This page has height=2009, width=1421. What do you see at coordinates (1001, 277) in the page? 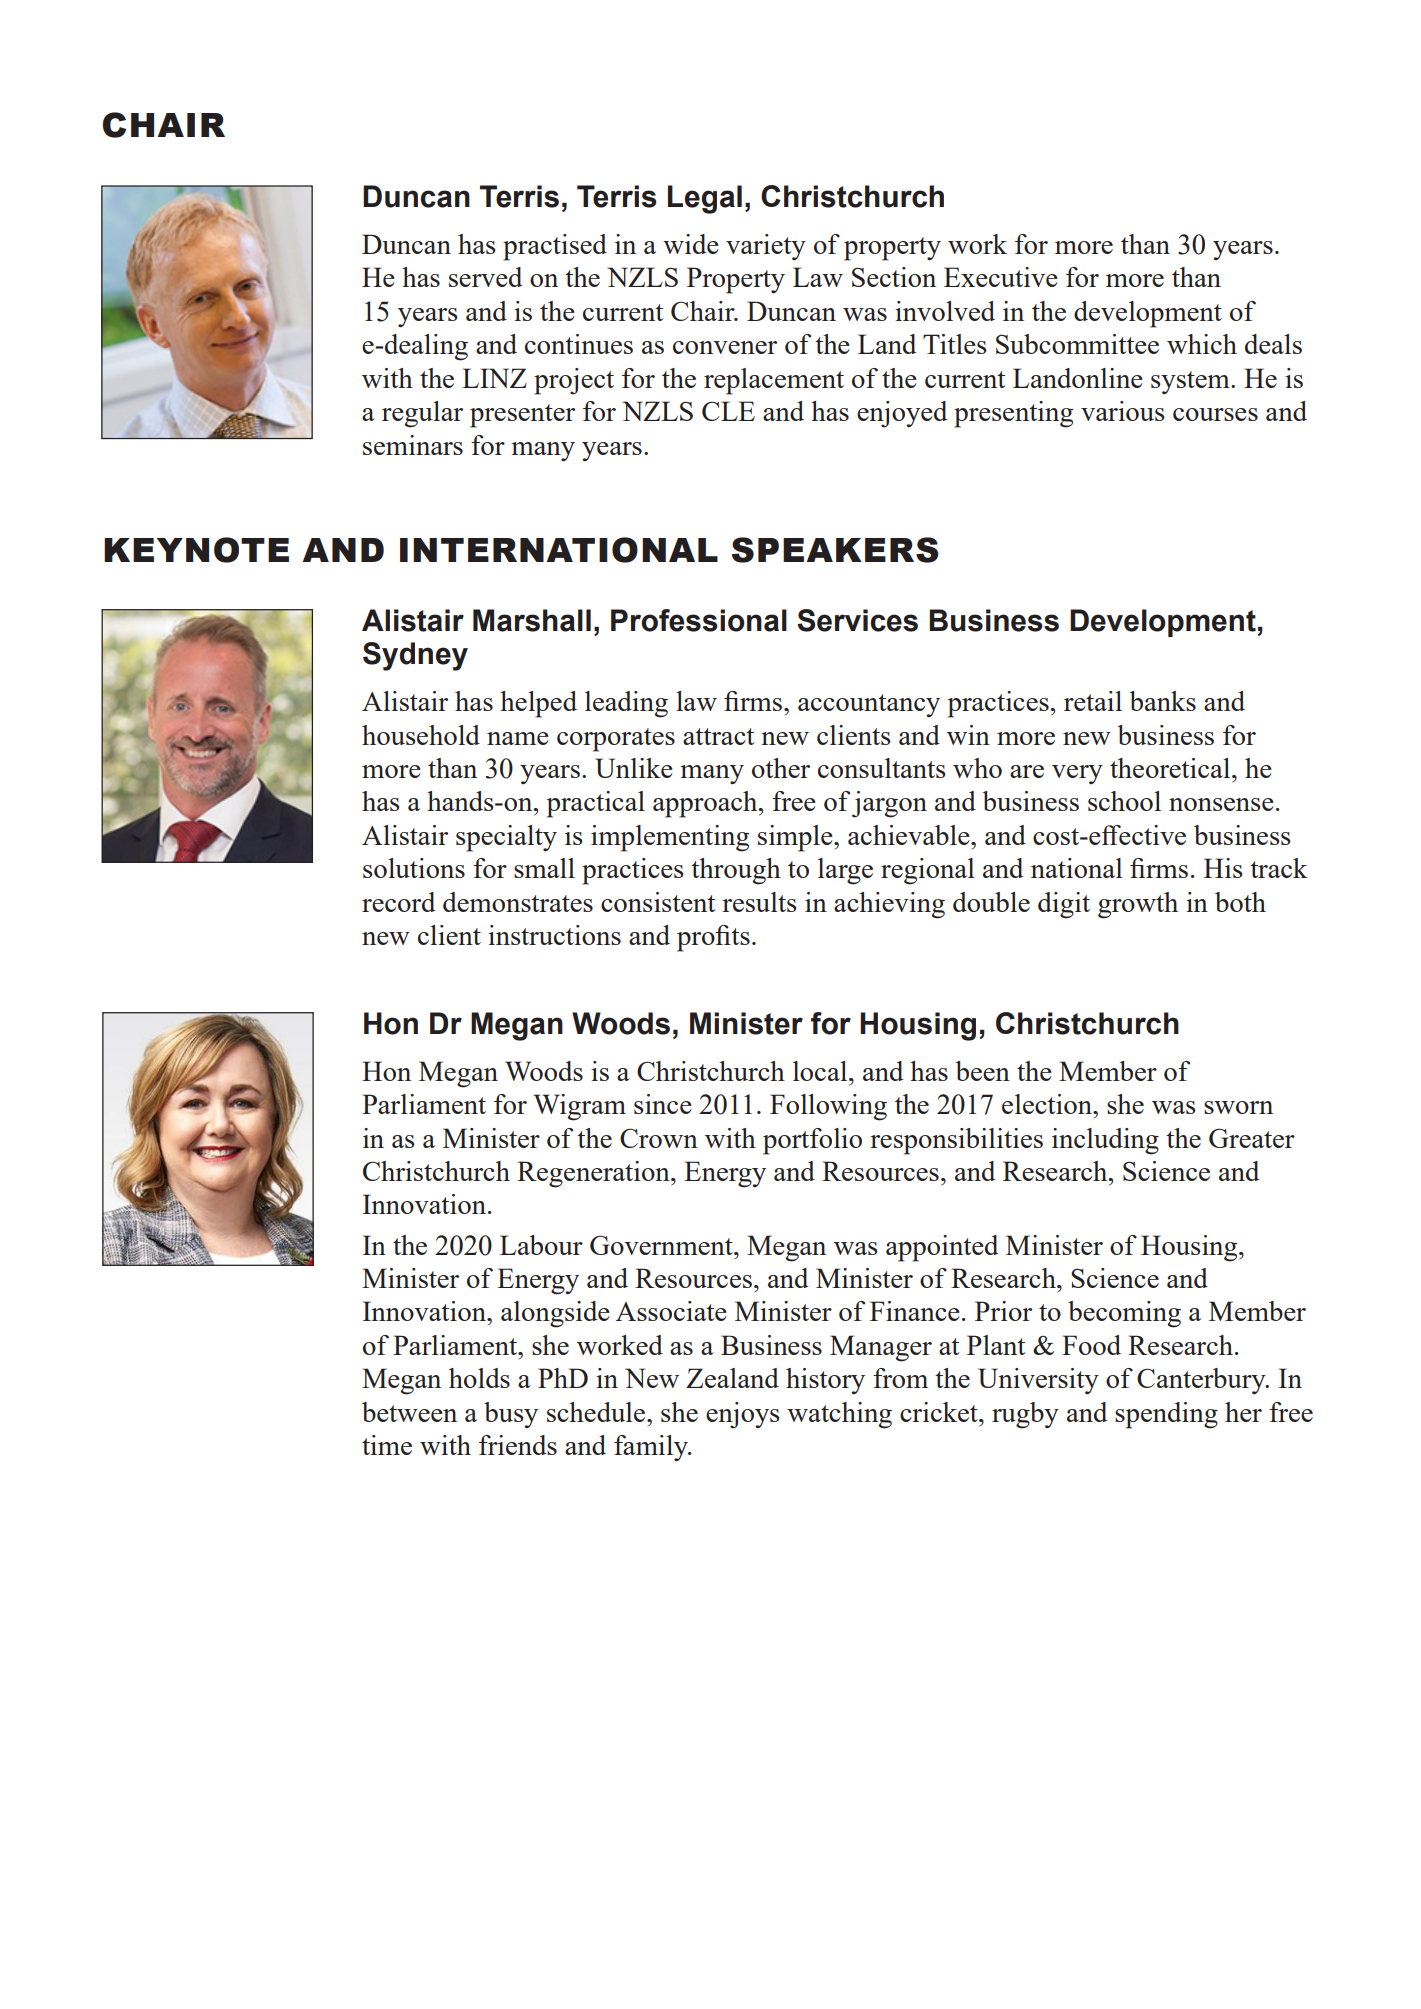
I see `Executive` at bounding box center [1001, 277].
